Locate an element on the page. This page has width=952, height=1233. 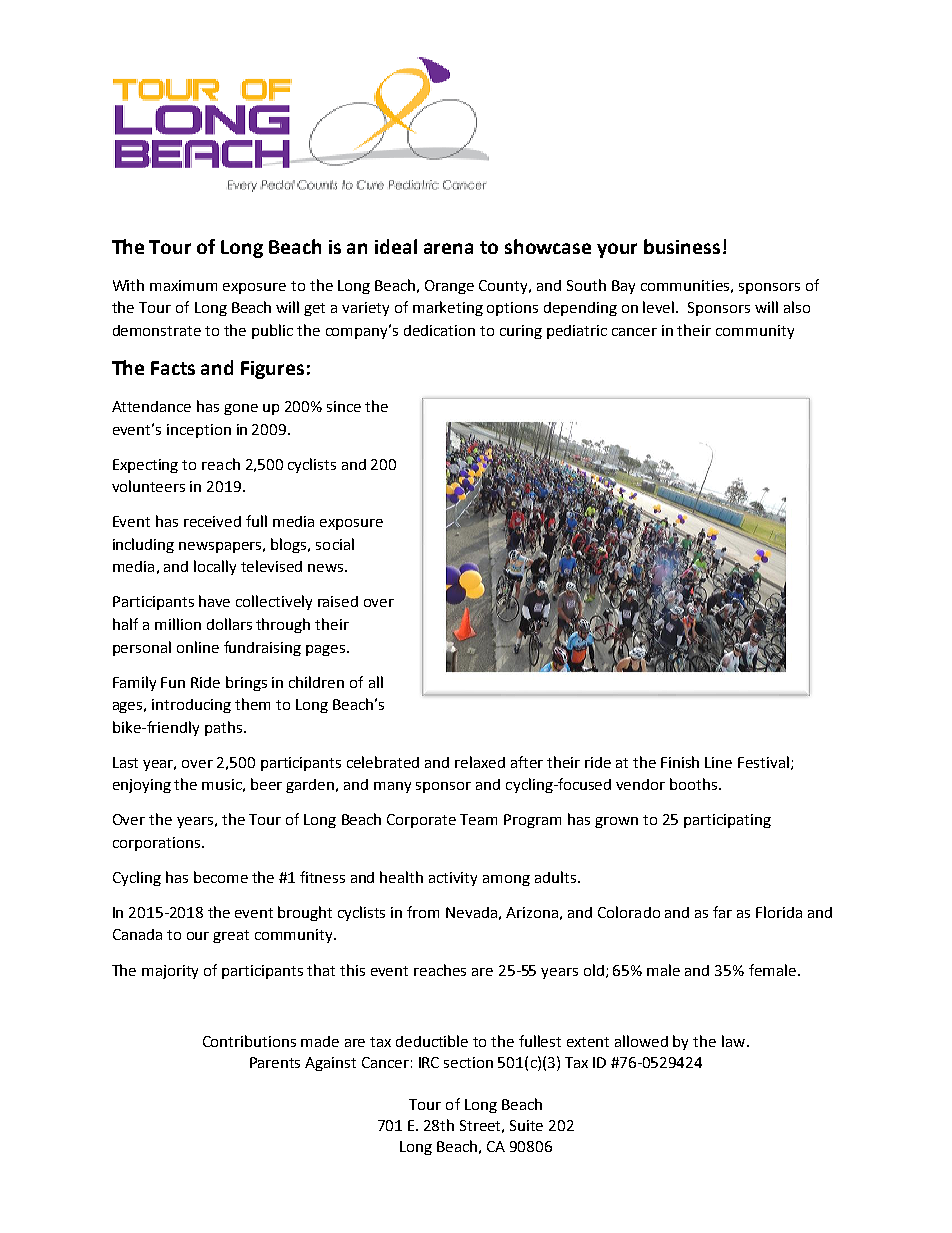
maximum is located at coordinates (183, 285).
